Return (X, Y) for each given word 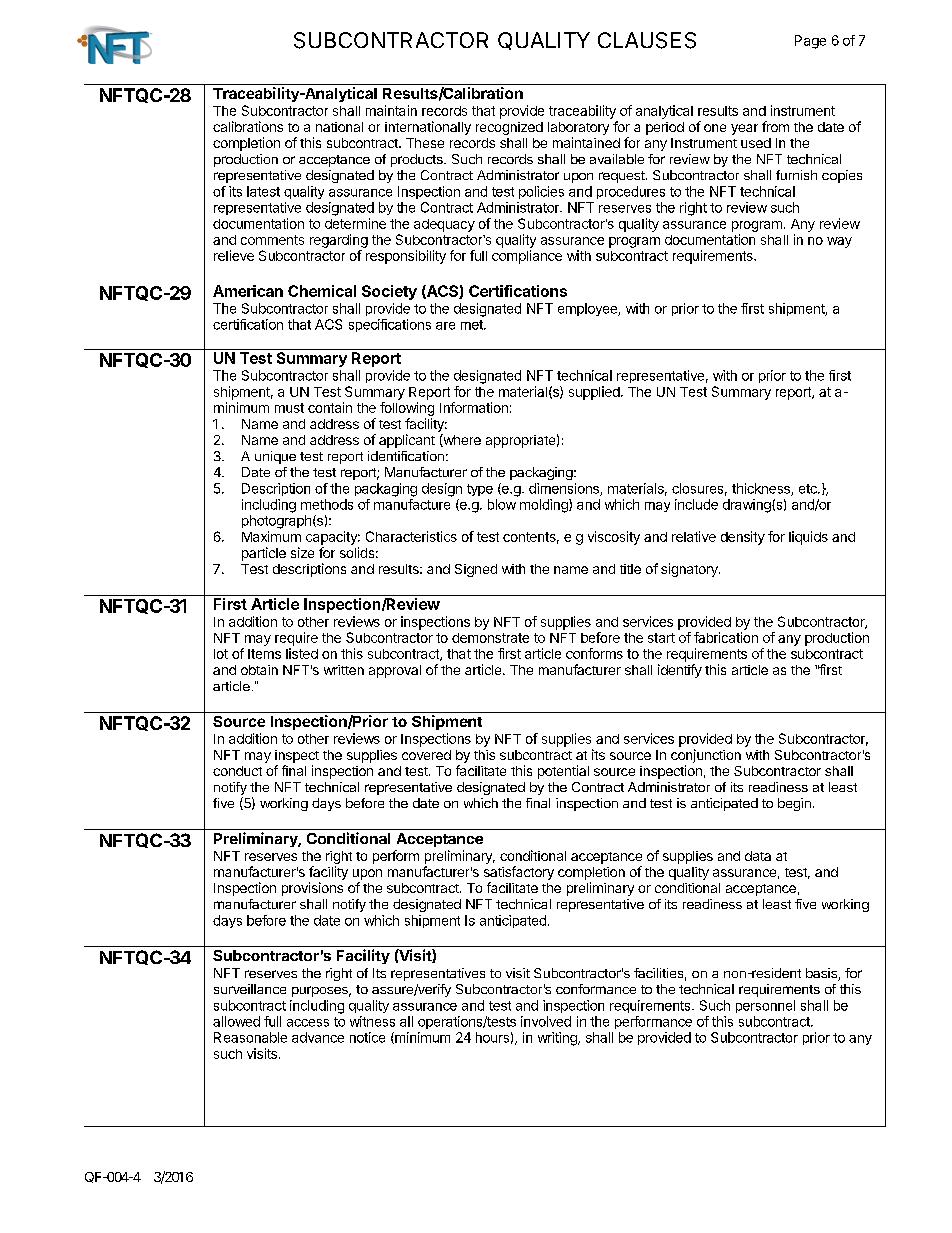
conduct (237, 771)
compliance (527, 257)
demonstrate (490, 638)
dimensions (565, 489)
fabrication (726, 637)
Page (810, 42)
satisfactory (519, 873)
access (308, 1023)
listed (302, 653)
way (839, 242)
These (425, 143)
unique (275, 457)
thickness (762, 489)
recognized (509, 128)
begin (794, 804)
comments (272, 240)
